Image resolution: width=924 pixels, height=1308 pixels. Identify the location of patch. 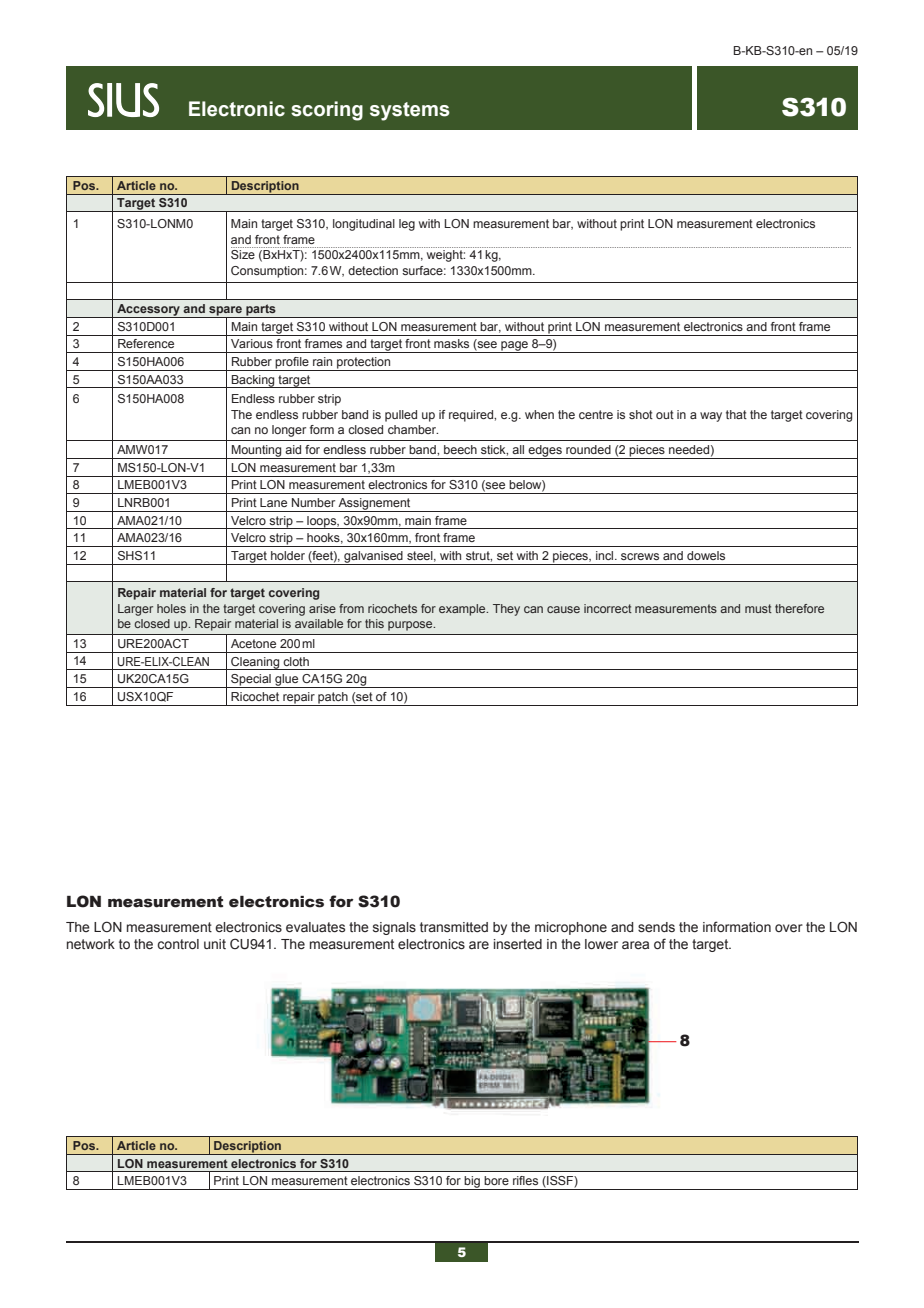
(333, 699).
